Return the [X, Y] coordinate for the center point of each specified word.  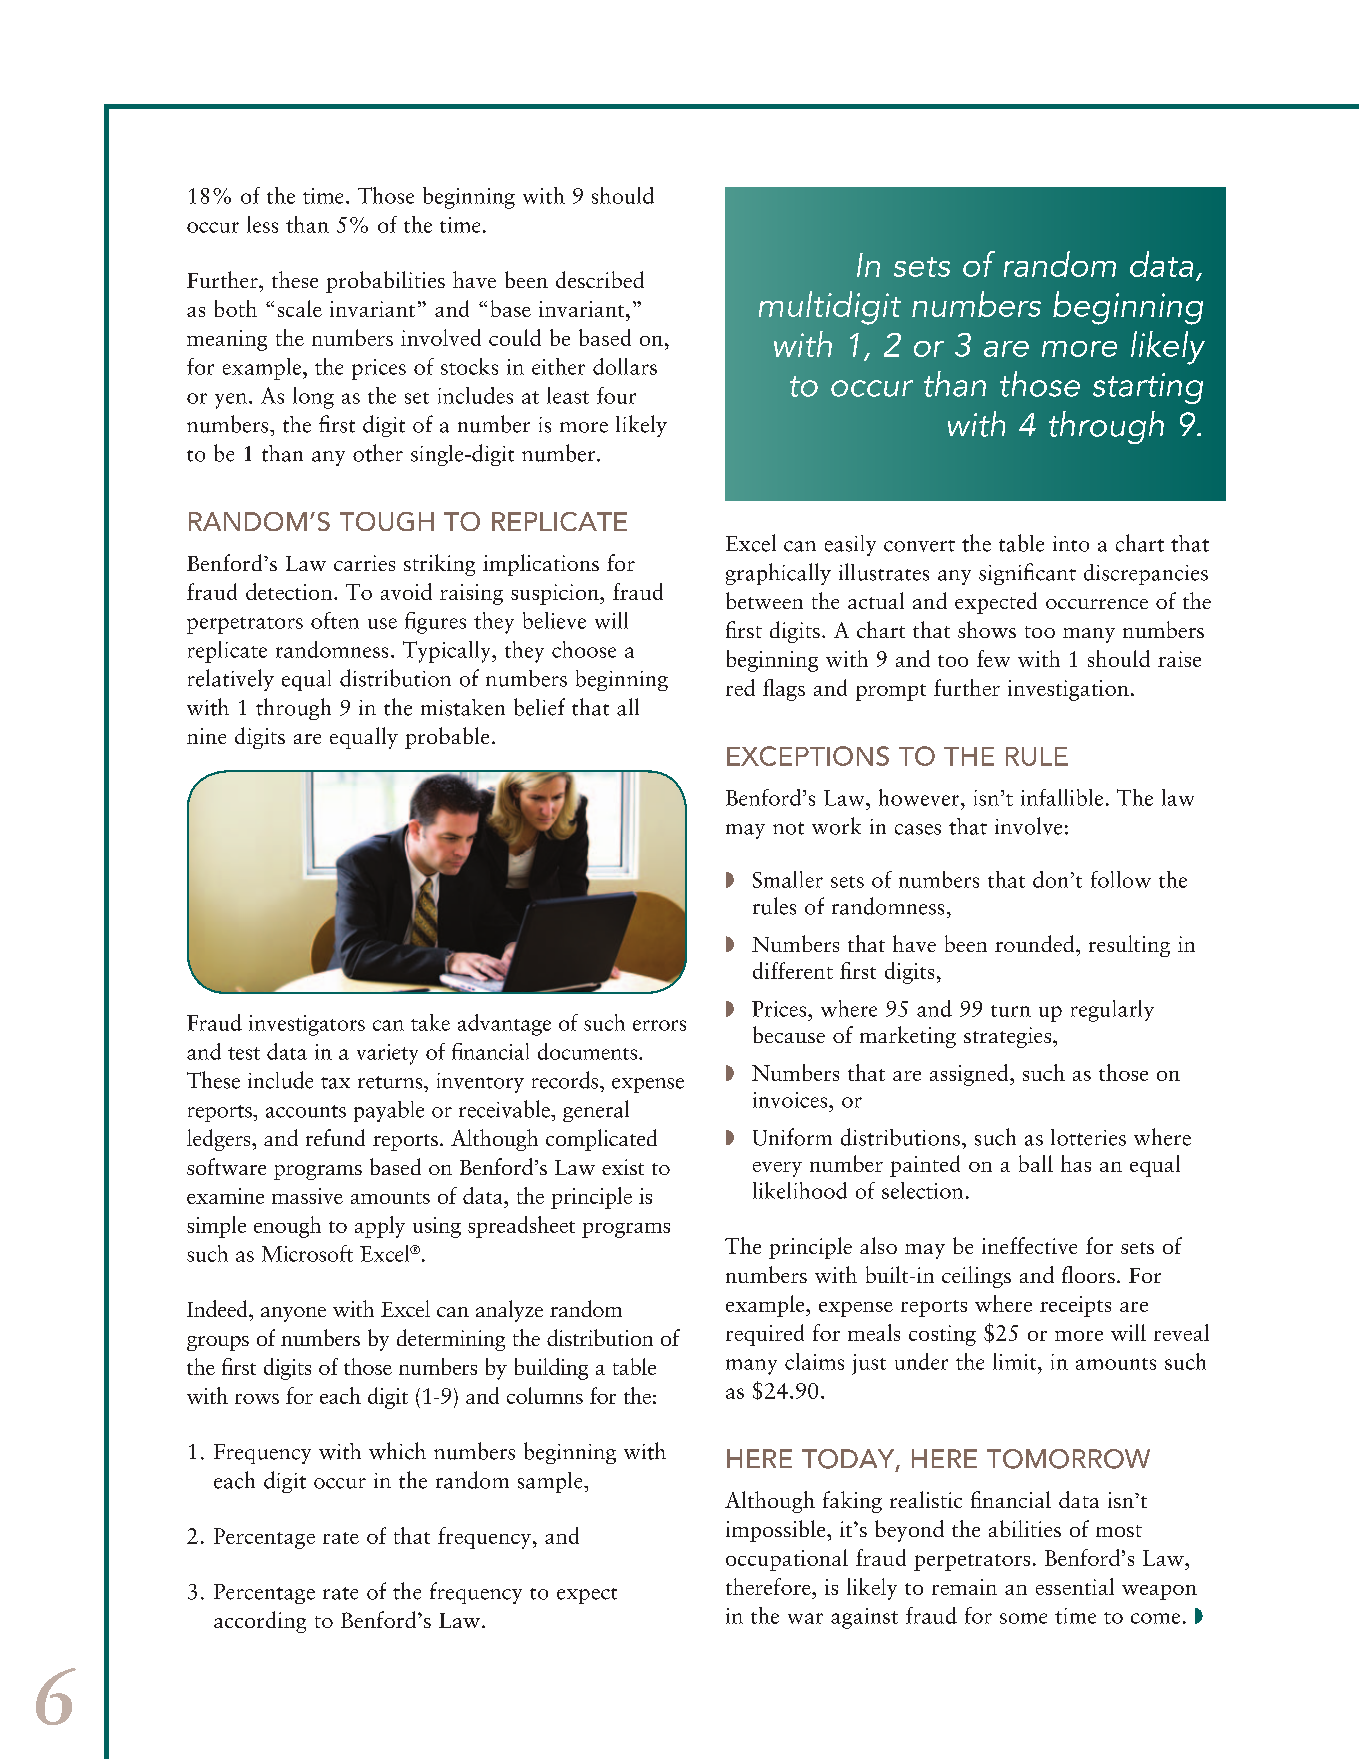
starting [1148, 388]
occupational [787, 1560]
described [600, 279]
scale [300, 308]
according [260, 1622]
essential [1075, 1586]
